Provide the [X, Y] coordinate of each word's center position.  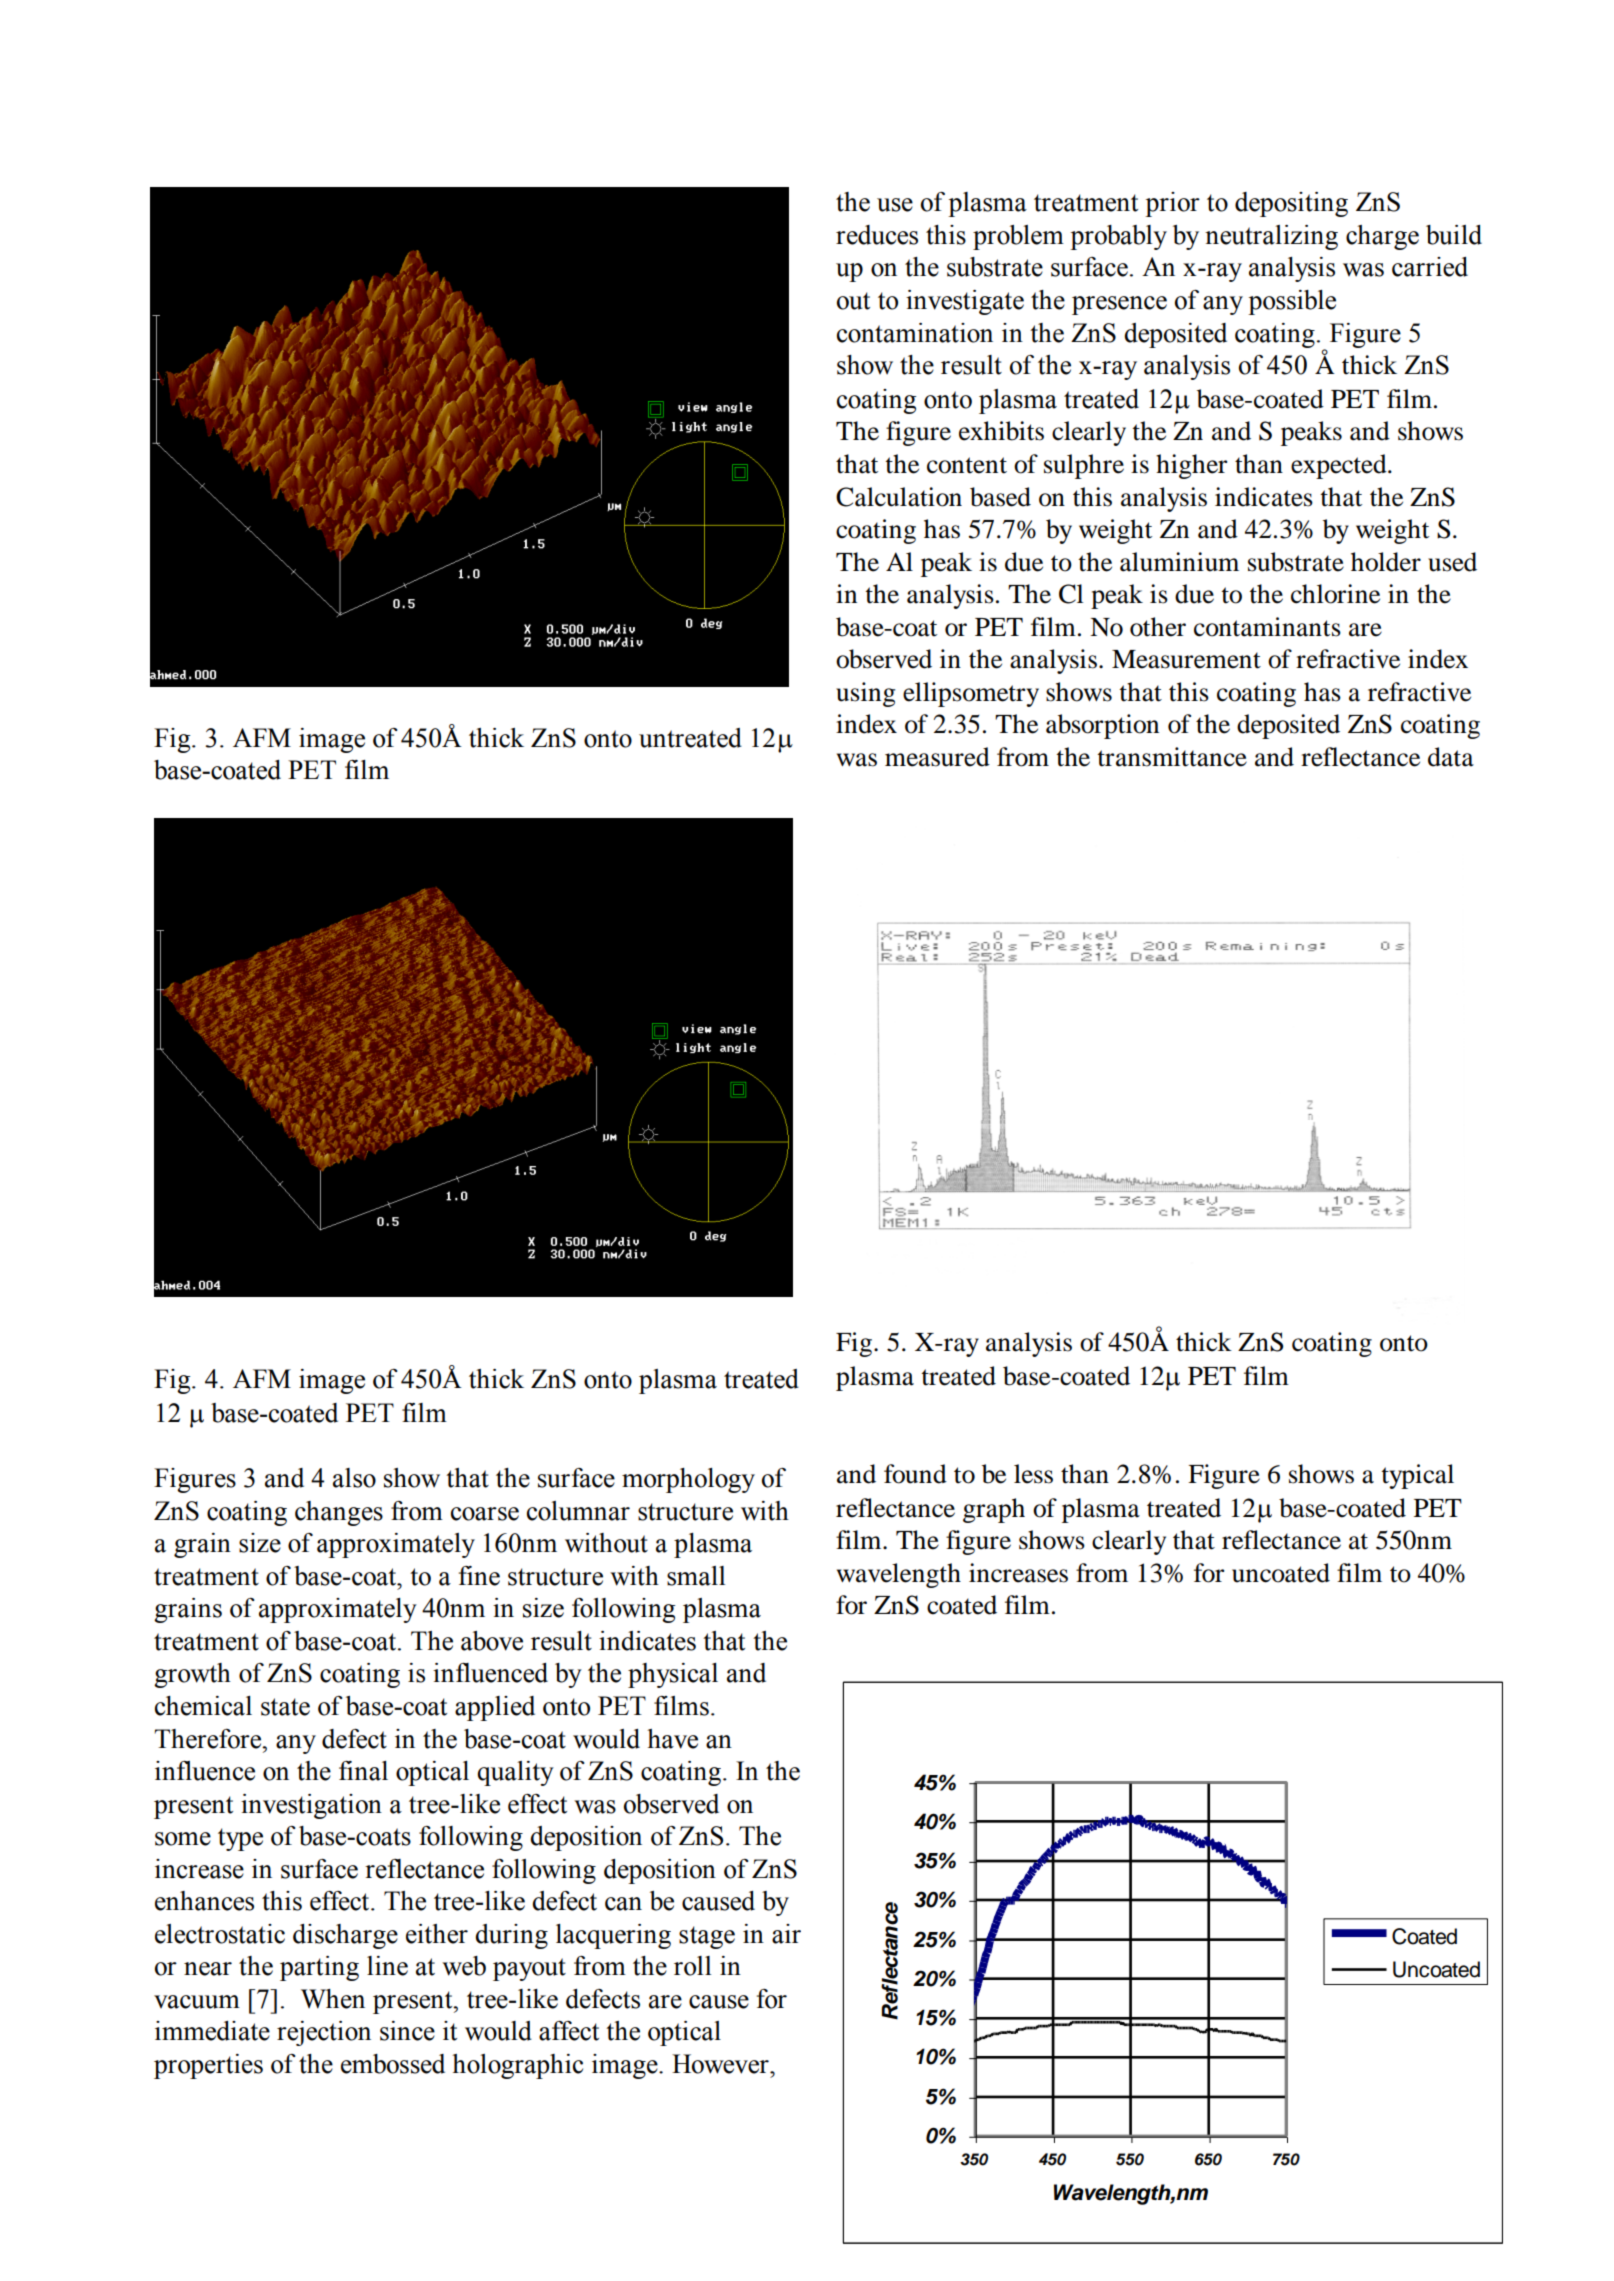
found [915, 1474]
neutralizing [1271, 237]
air [786, 1934]
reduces [877, 235]
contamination [915, 333]
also [354, 1478]
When [333, 1999]
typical [1417, 1476]
